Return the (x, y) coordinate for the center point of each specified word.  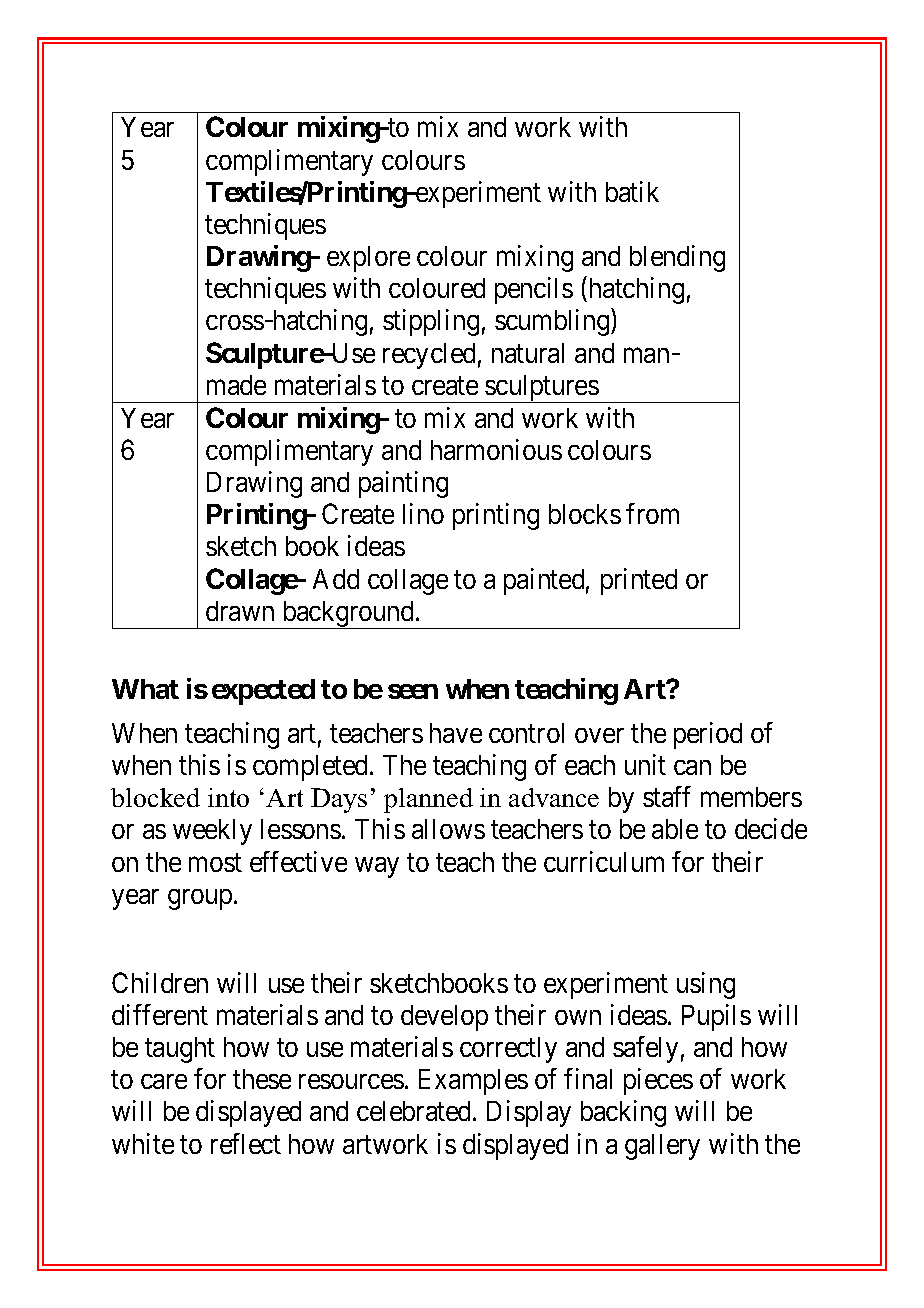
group (200, 899)
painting (403, 484)
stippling (431, 322)
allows (448, 829)
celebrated (415, 1111)
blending (677, 258)
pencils (534, 290)
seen (413, 691)
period (708, 735)
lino (423, 513)
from (652, 513)
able (675, 829)
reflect (246, 1143)
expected (263, 692)
